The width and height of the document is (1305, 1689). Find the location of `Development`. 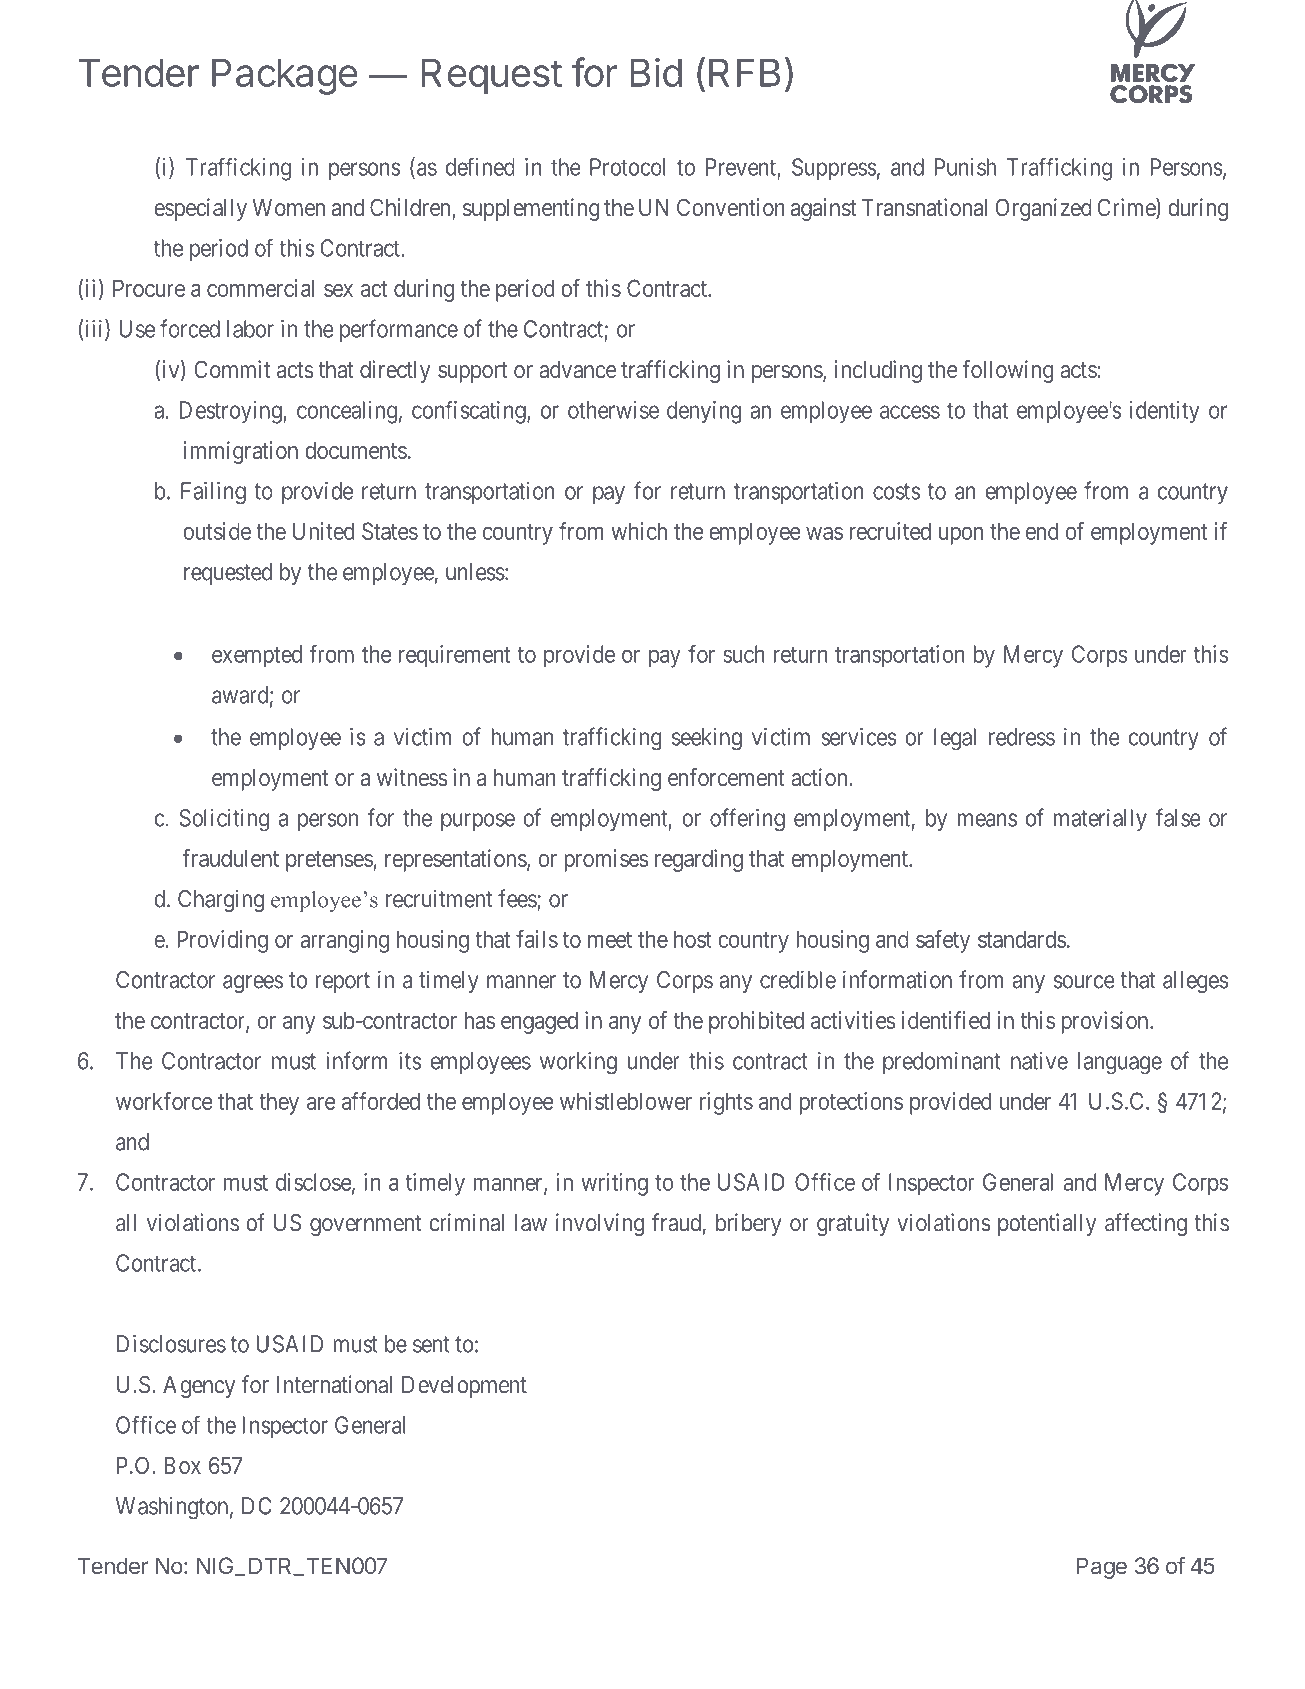

Development is located at coordinates (464, 1387).
